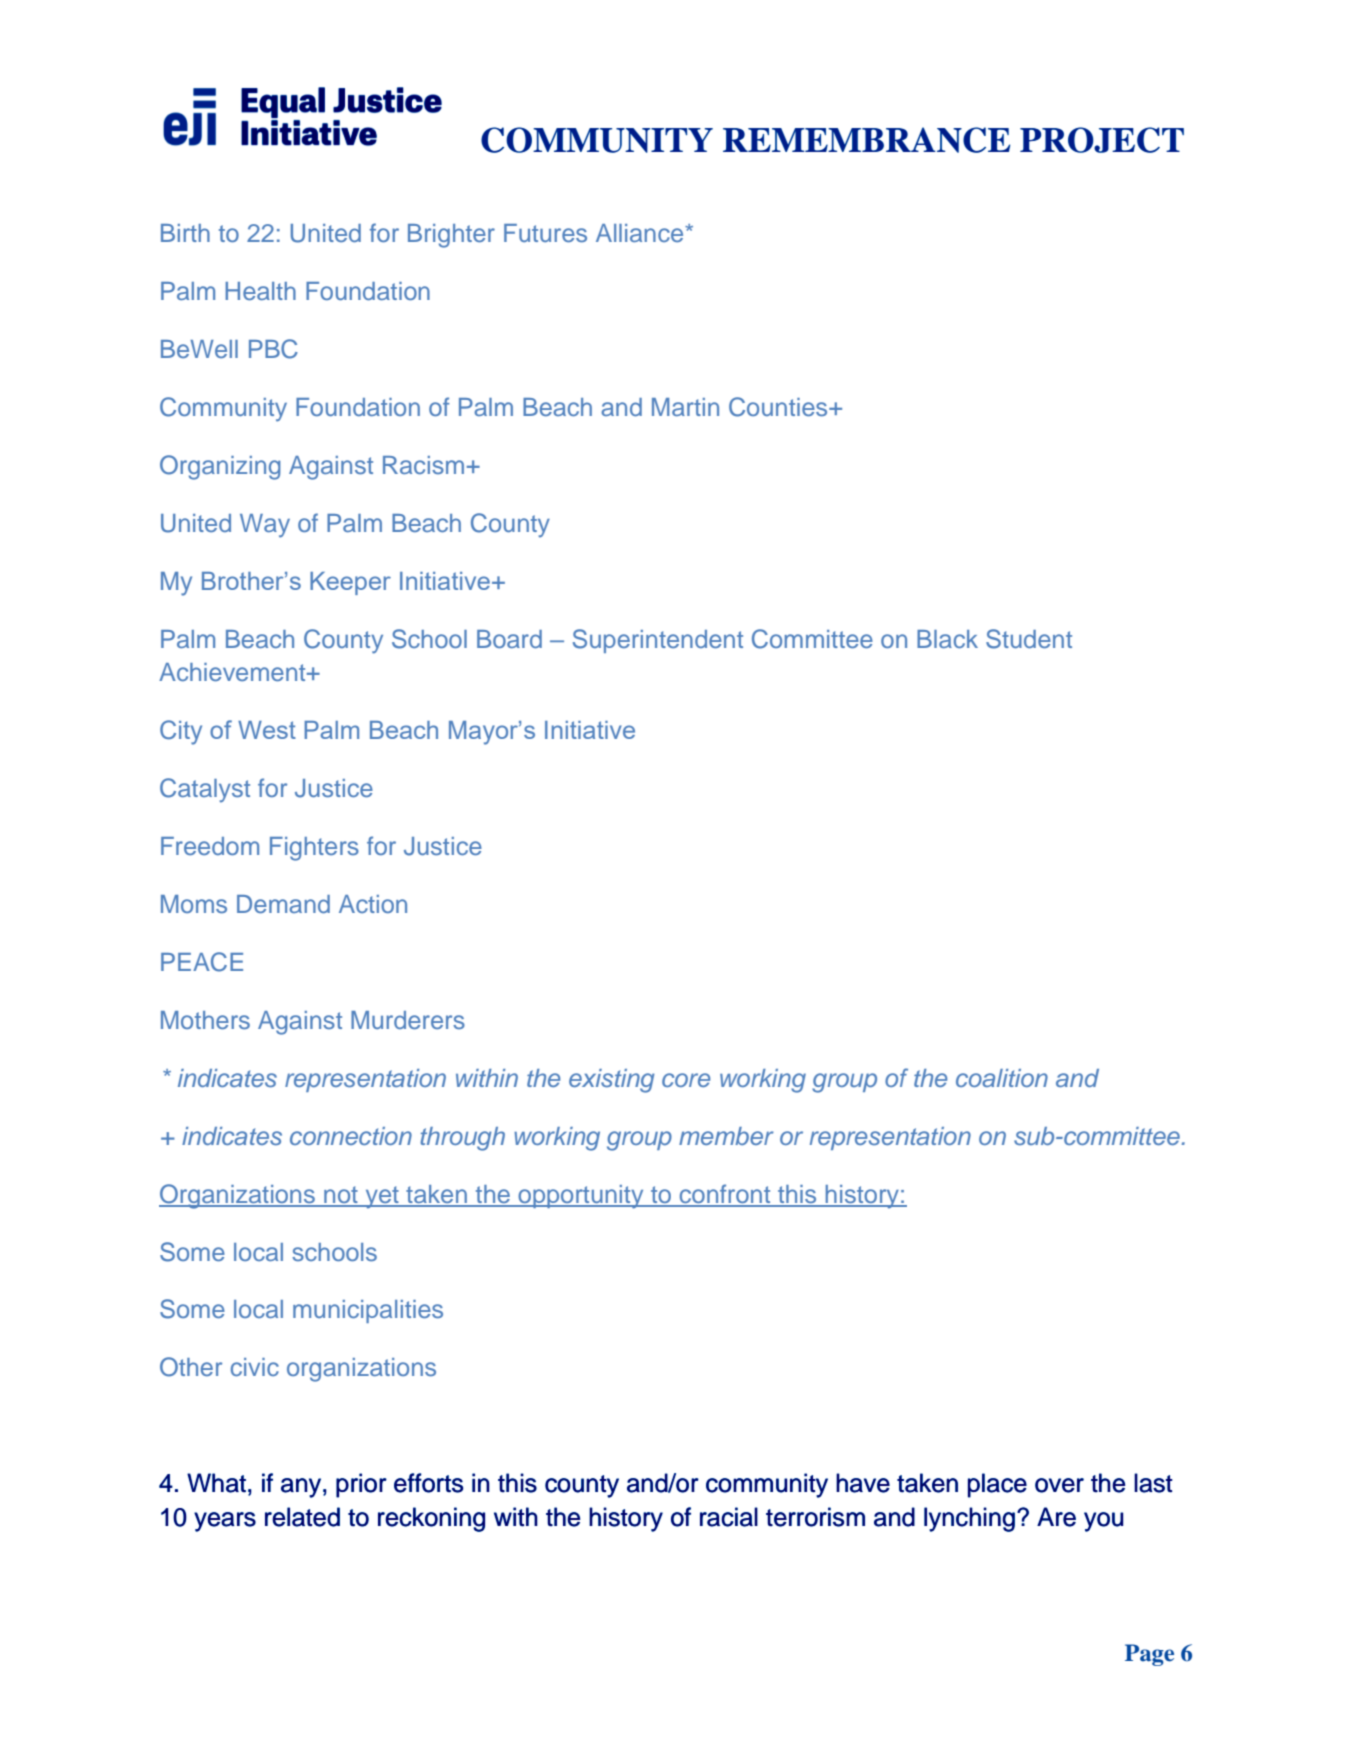 The image size is (1352, 1750). What do you see at coordinates (185, 233) in the image?
I see `Birth` at bounding box center [185, 233].
